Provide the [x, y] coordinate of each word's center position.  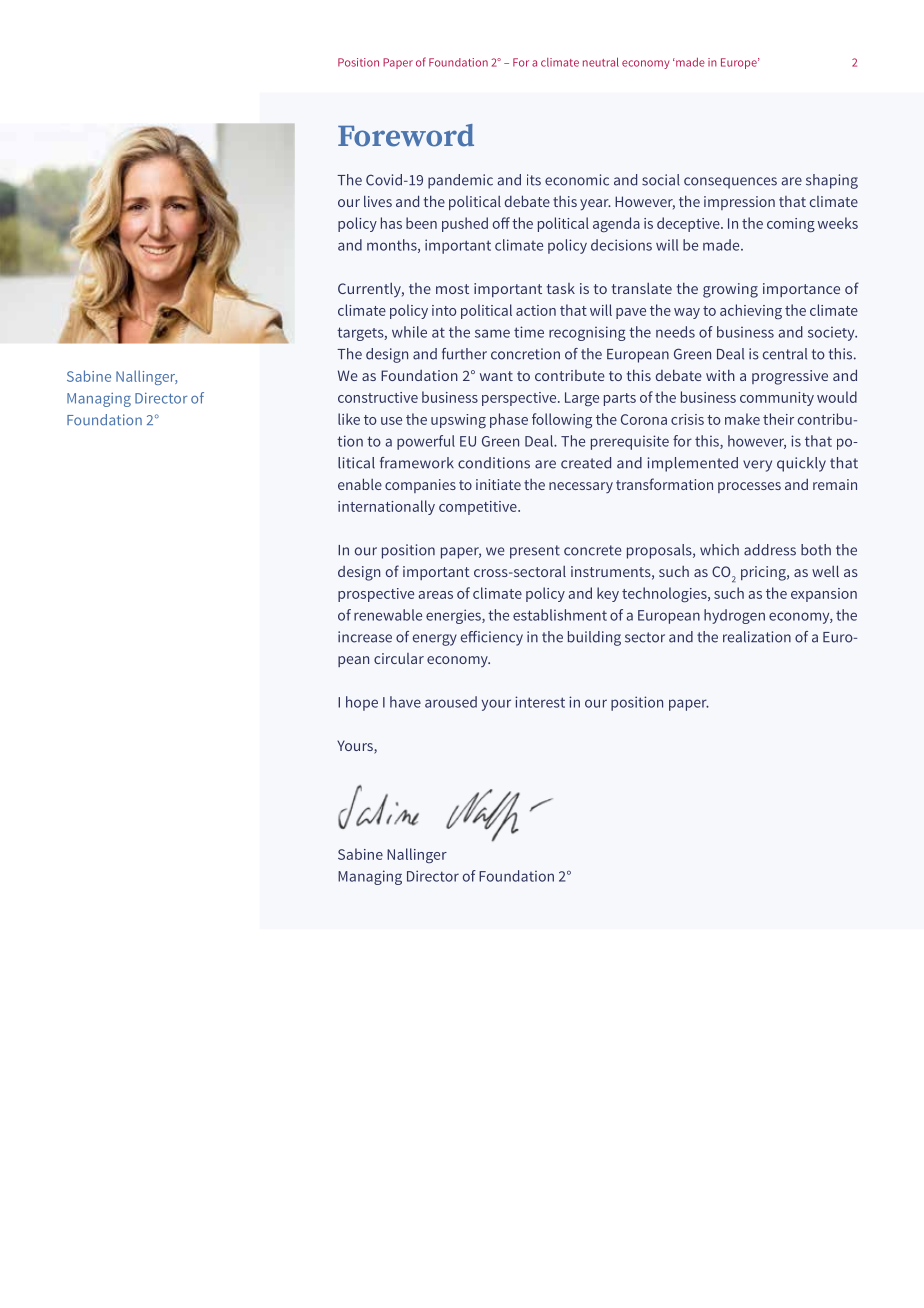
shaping [832, 181]
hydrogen [734, 616]
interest [540, 702]
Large [582, 399]
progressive [790, 377]
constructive [378, 397]
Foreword [406, 135]
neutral [601, 62]
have [405, 702]
